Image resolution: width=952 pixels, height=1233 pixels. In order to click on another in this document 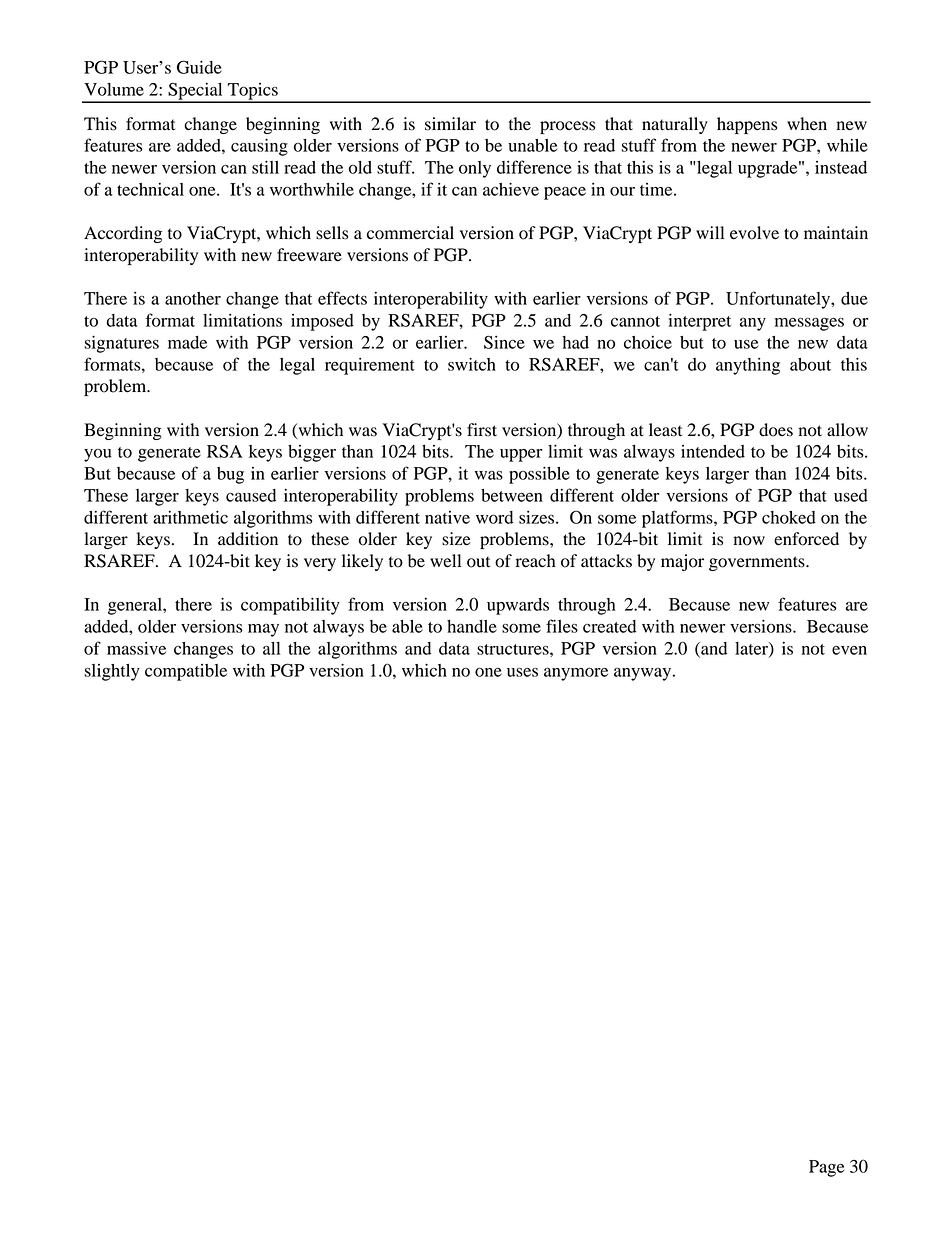, I will do `click(193, 298)`.
